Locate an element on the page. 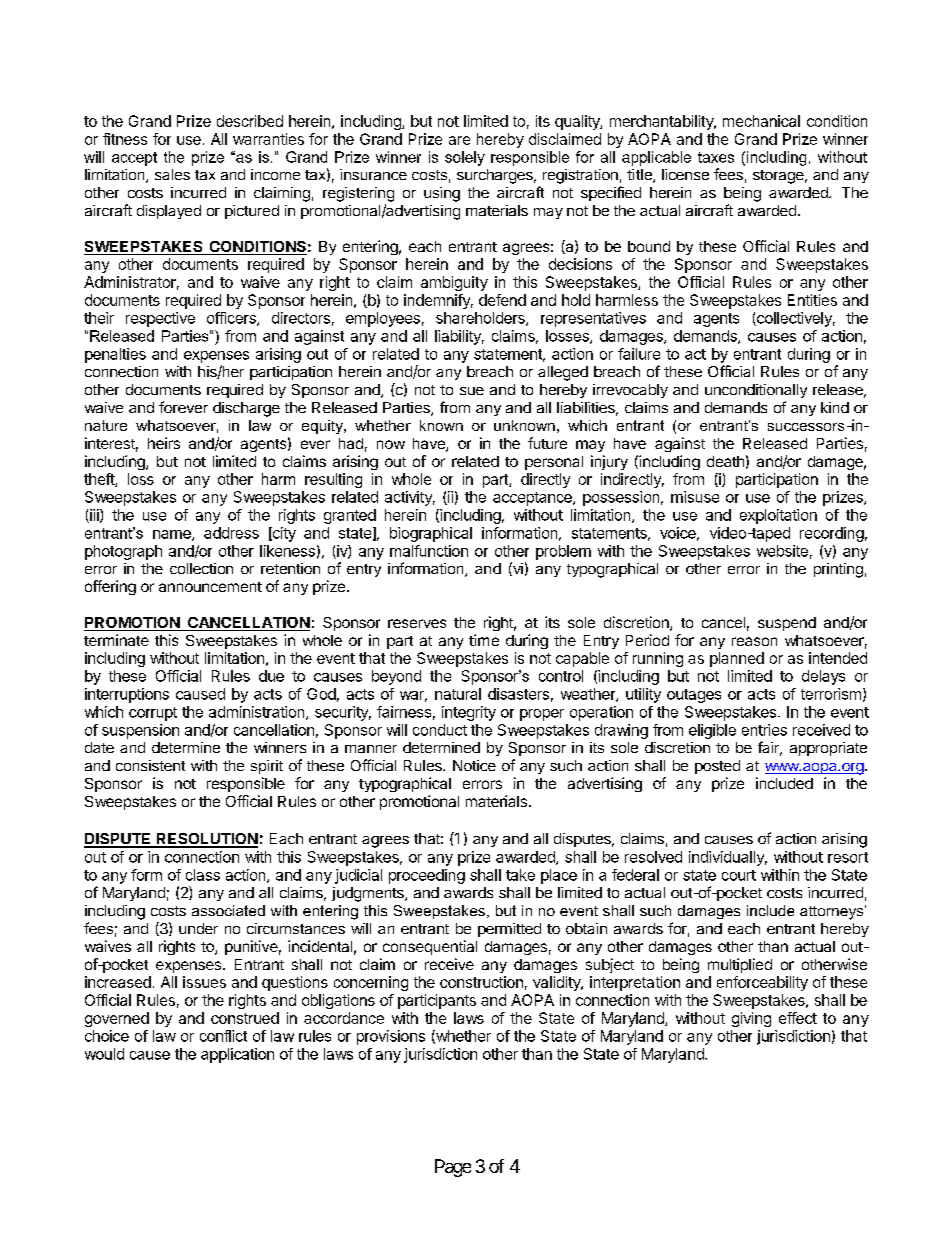 This document has height=1233, width=952. sales is located at coordinates (172, 174).
